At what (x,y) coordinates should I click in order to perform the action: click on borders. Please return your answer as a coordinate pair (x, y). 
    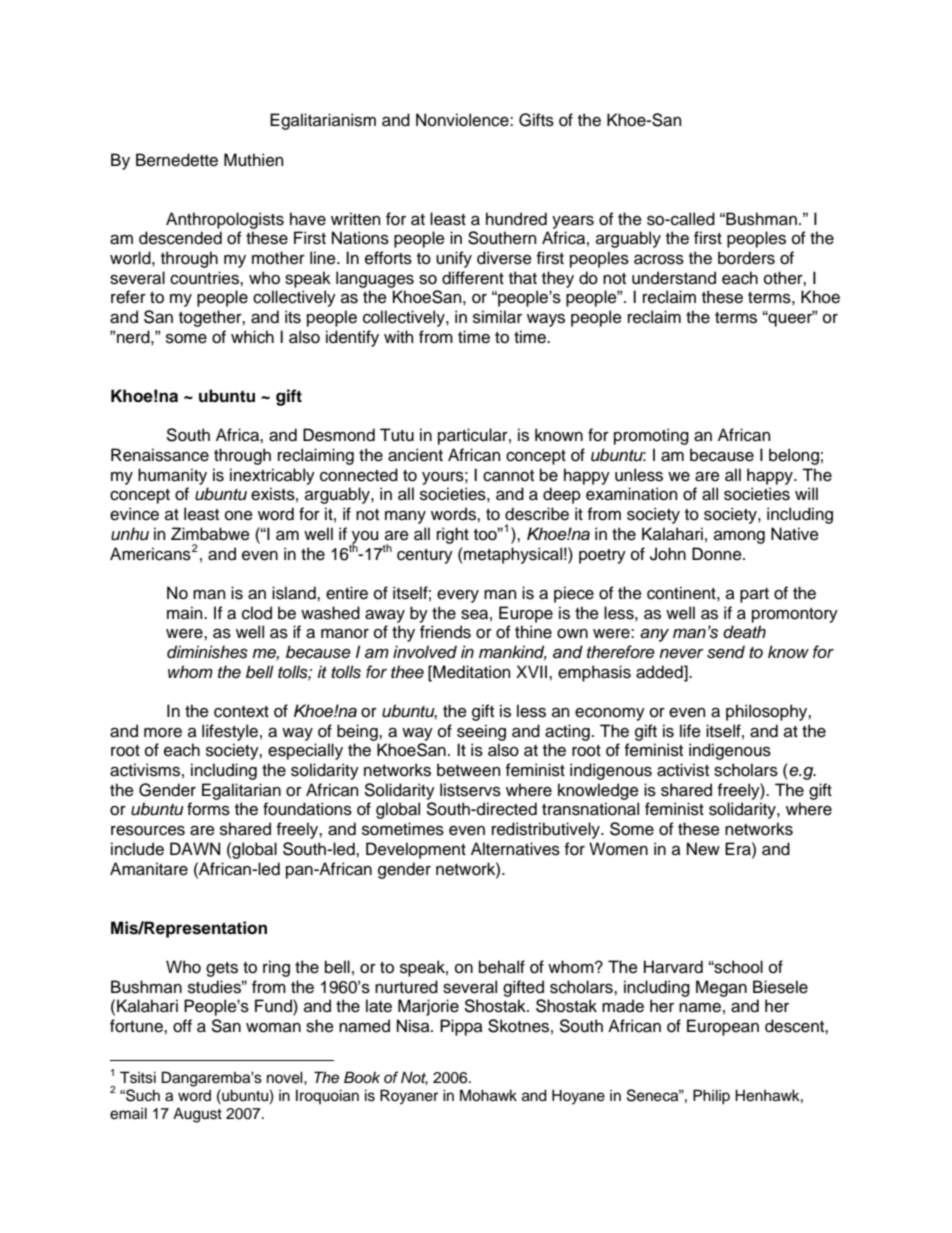
    Looking at the image, I should click on (746, 258).
